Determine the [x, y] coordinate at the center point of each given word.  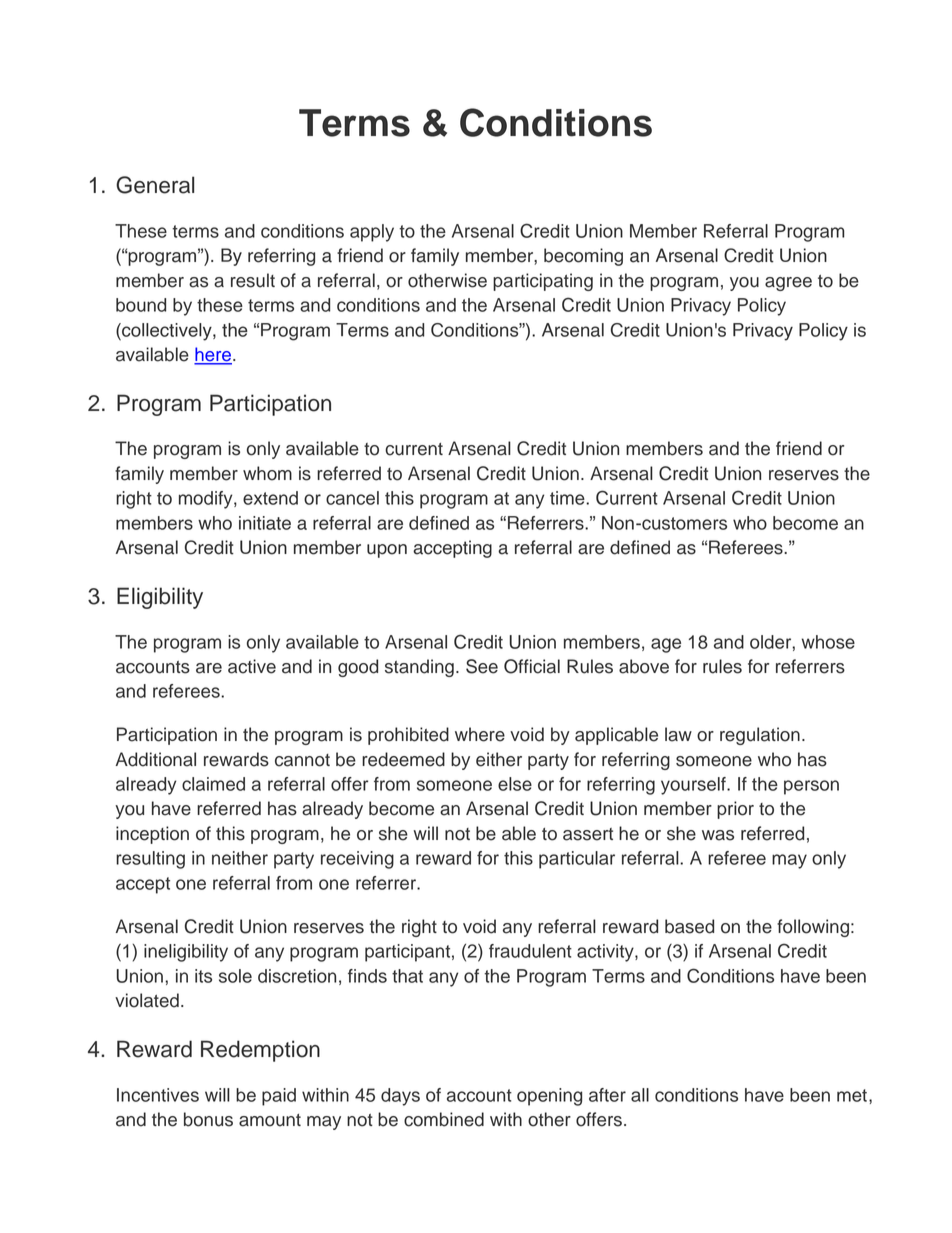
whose [828, 642]
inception [152, 835]
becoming [583, 257]
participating [543, 282]
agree [788, 284]
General [155, 185]
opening [549, 1097]
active [252, 666]
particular [577, 860]
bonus [208, 1119]
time [568, 498]
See [482, 666]
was [718, 835]
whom [267, 473]
